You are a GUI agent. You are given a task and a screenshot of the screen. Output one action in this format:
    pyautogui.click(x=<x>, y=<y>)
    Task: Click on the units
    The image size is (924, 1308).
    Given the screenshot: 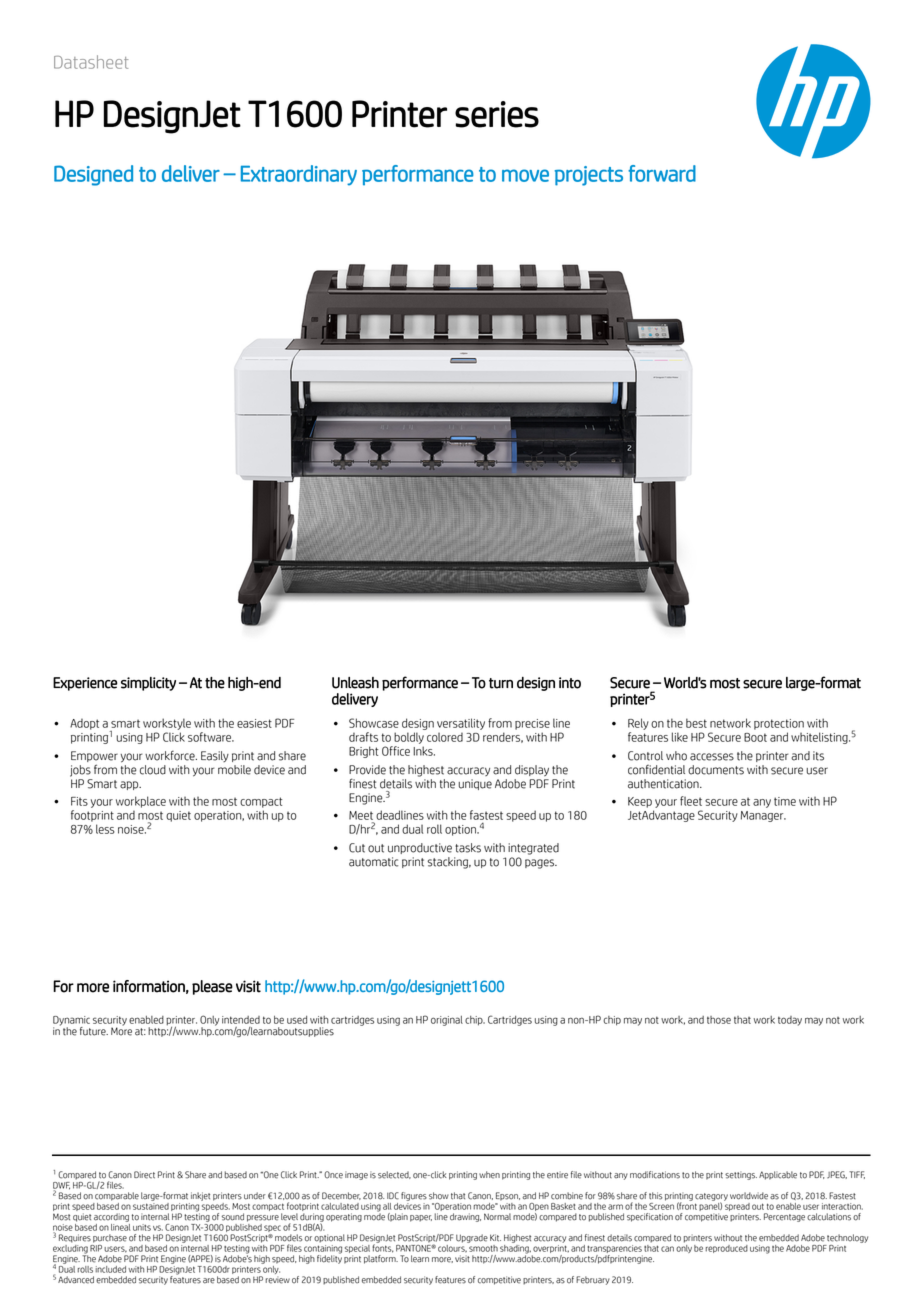 What is the action you would take?
    pyautogui.click(x=142, y=1227)
